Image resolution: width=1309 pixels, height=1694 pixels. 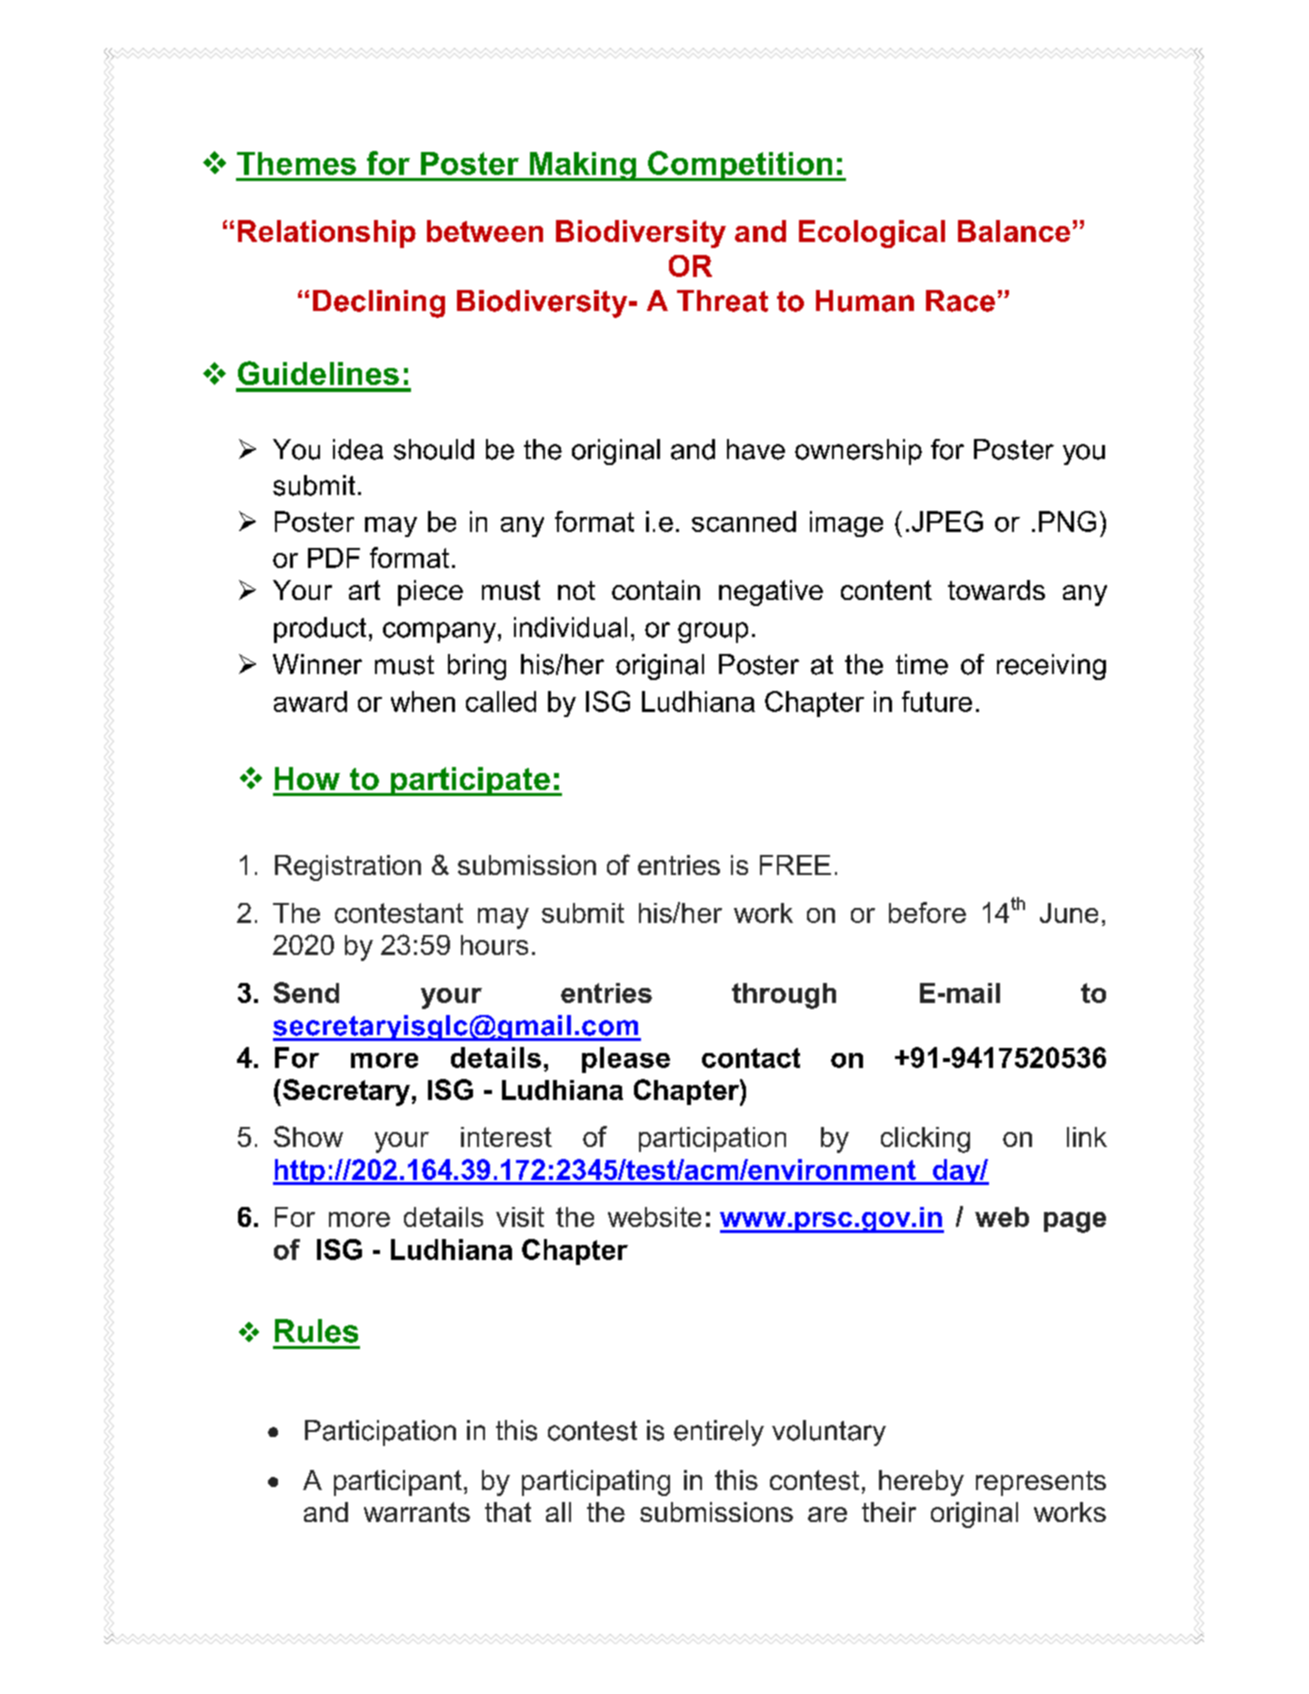 What do you see at coordinates (947, 521) in the page?
I see `JPEG` at bounding box center [947, 521].
